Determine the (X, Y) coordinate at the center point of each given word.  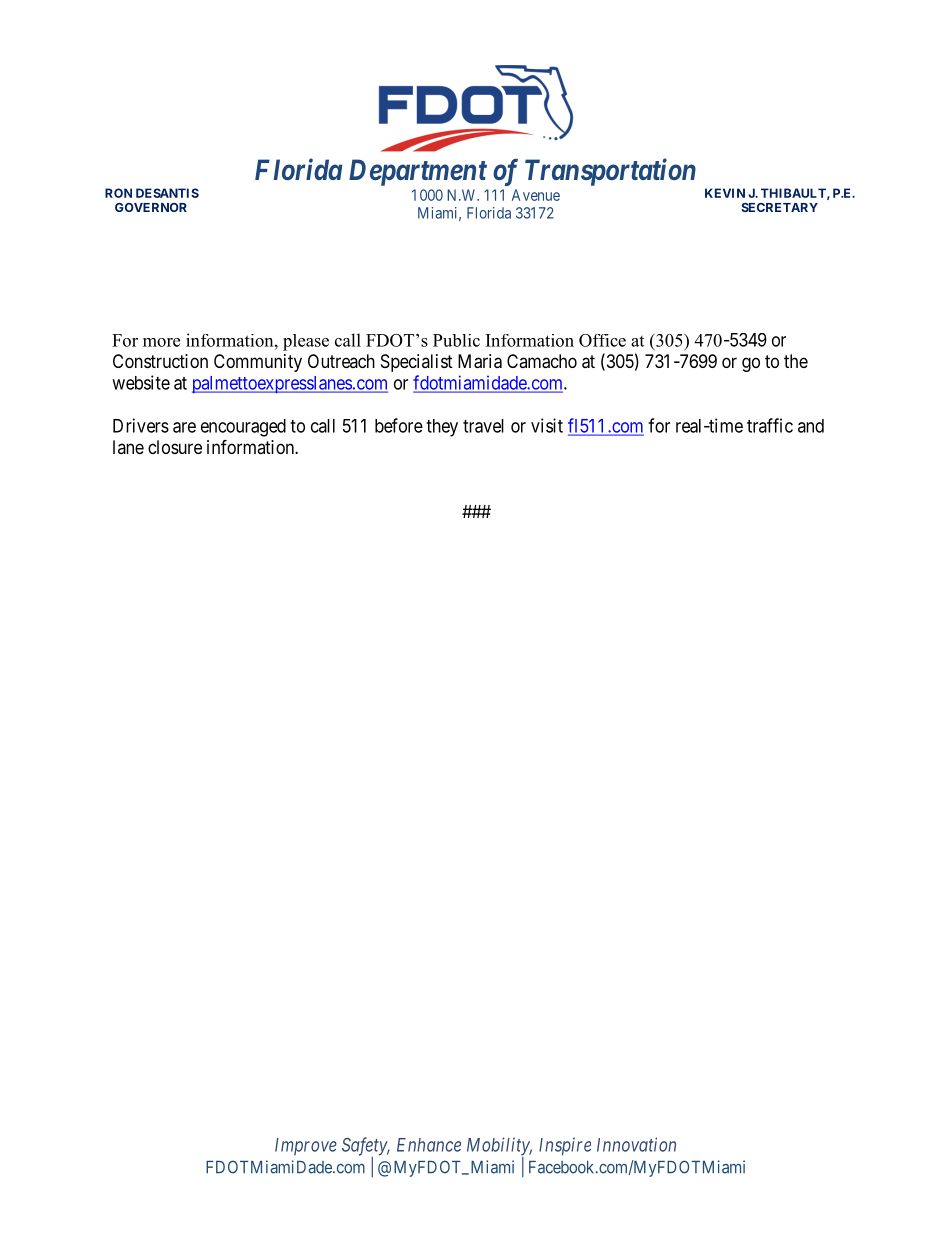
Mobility (499, 1147)
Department (418, 172)
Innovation (636, 1144)
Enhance (429, 1145)
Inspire (565, 1146)
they (442, 428)
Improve (306, 1146)
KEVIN (725, 193)
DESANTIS (167, 193)
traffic (770, 425)
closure (175, 447)
